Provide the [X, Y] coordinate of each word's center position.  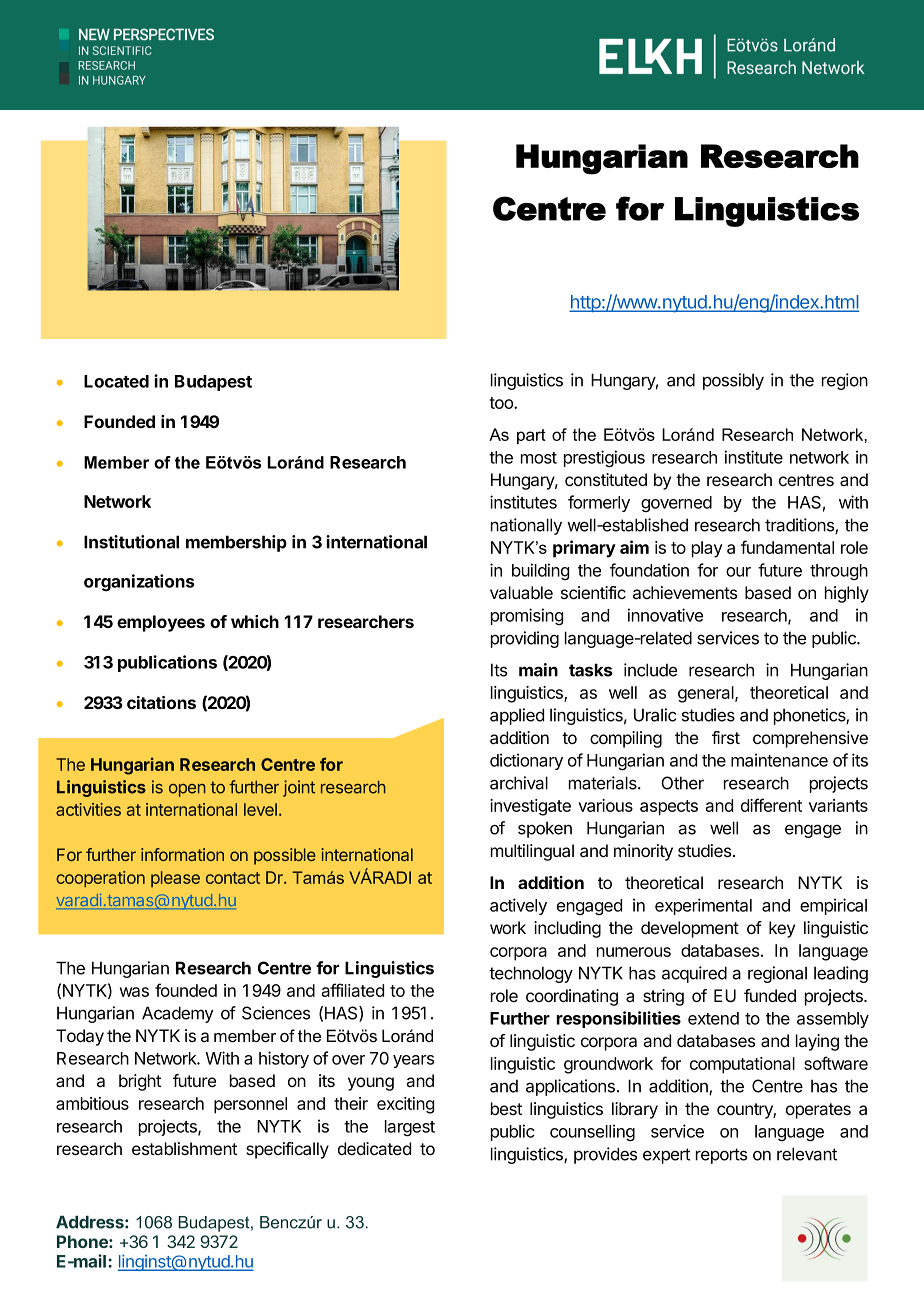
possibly [733, 381]
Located [116, 381]
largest [410, 1128]
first [726, 737]
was [134, 992]
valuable [521, 593]
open [187, 790]
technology [531, 974]
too [502, 403]
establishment [184, 1148]
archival [519, 783]
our [738, 572]
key [782, 929]
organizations [139, 582]
